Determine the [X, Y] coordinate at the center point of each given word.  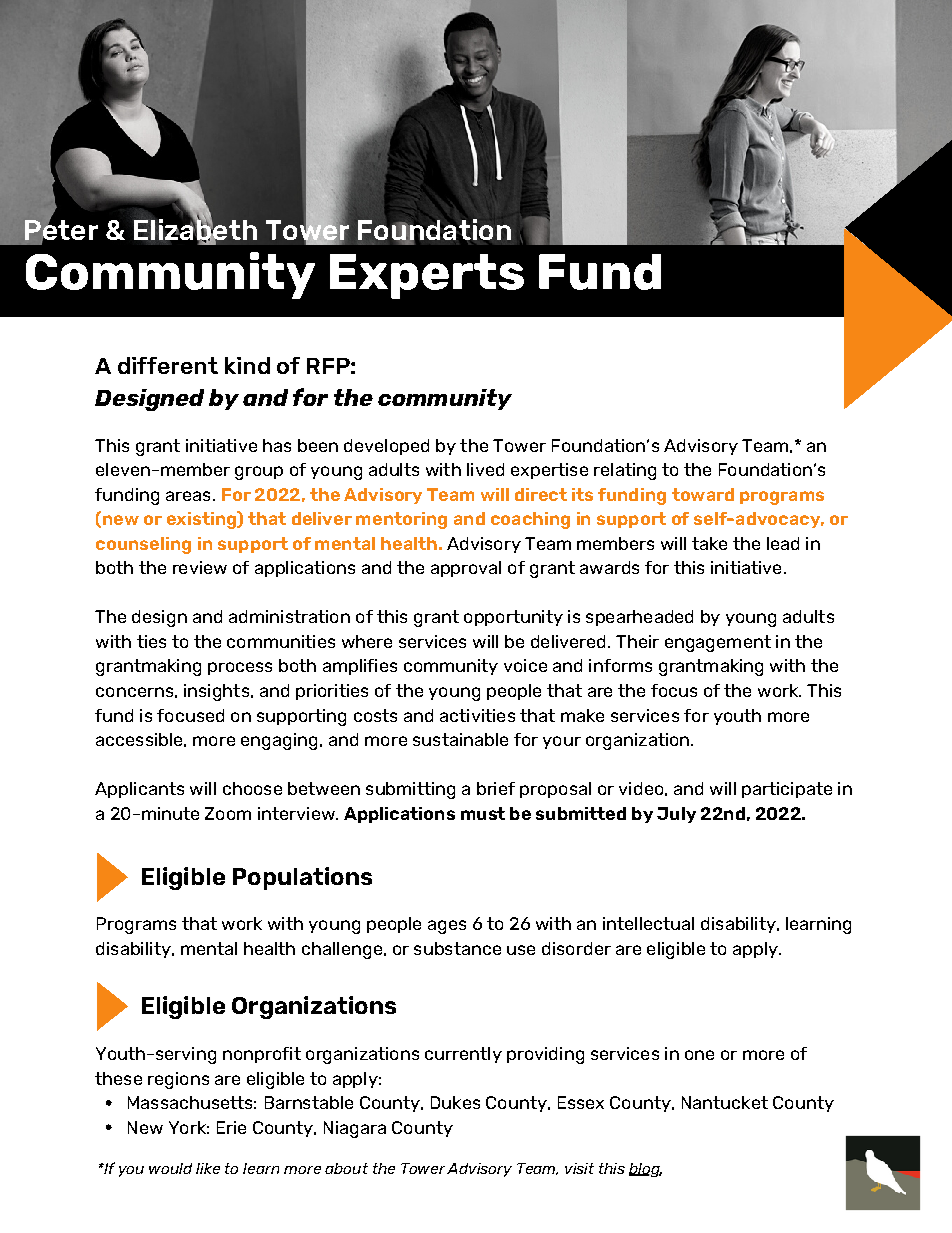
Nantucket [725, 1102]
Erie [231, 1127]
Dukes [455, 1102]
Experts [427, 276]
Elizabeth [195, 229]
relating [625, 471]
